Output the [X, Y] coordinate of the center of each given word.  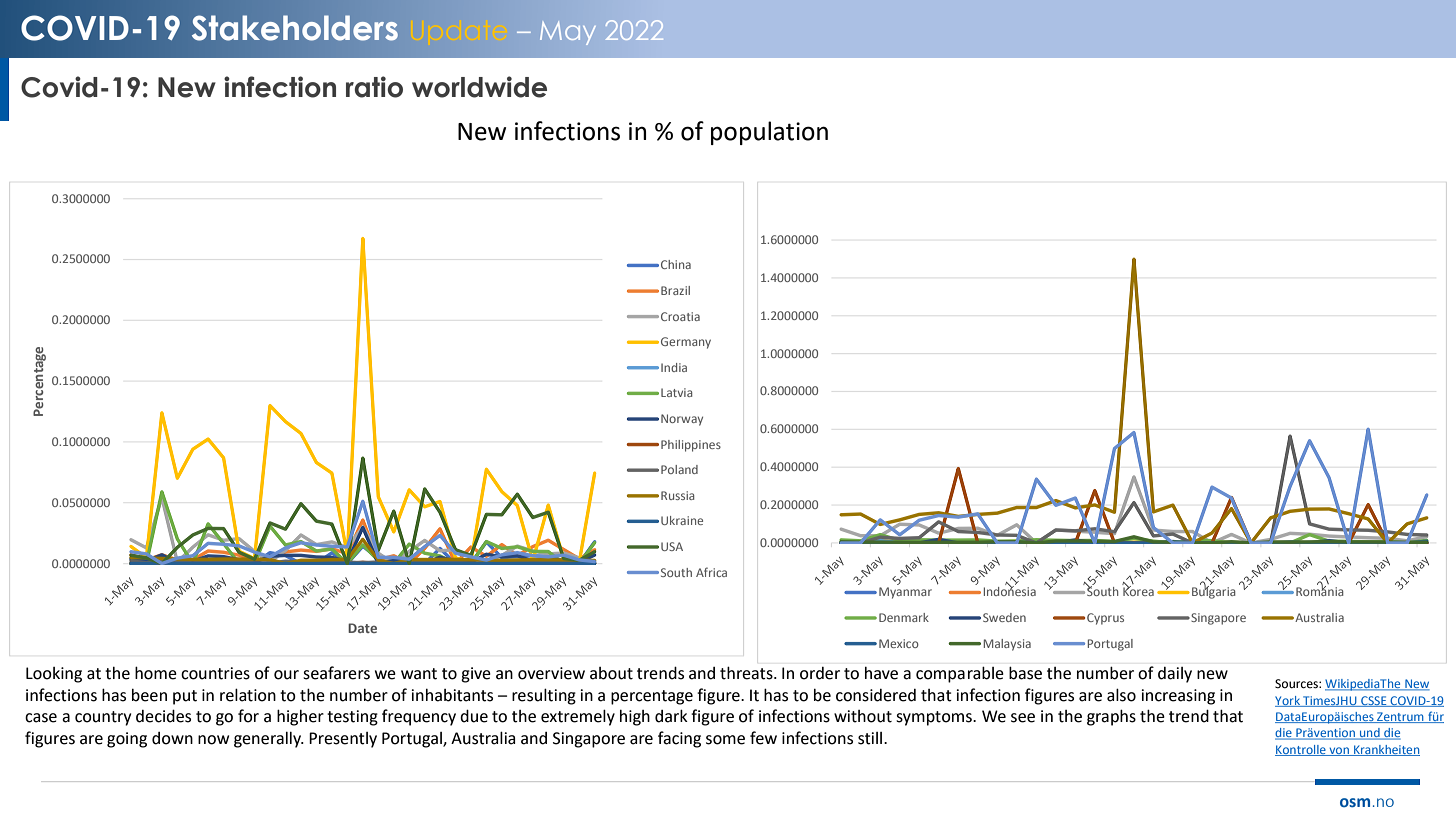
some [725, 740]
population [769, 133]
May [568, 33]
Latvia [676, 392]
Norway [682, 420]
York [1288, 701]
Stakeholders [295, 28]
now [213, 740]
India [674, 367]
